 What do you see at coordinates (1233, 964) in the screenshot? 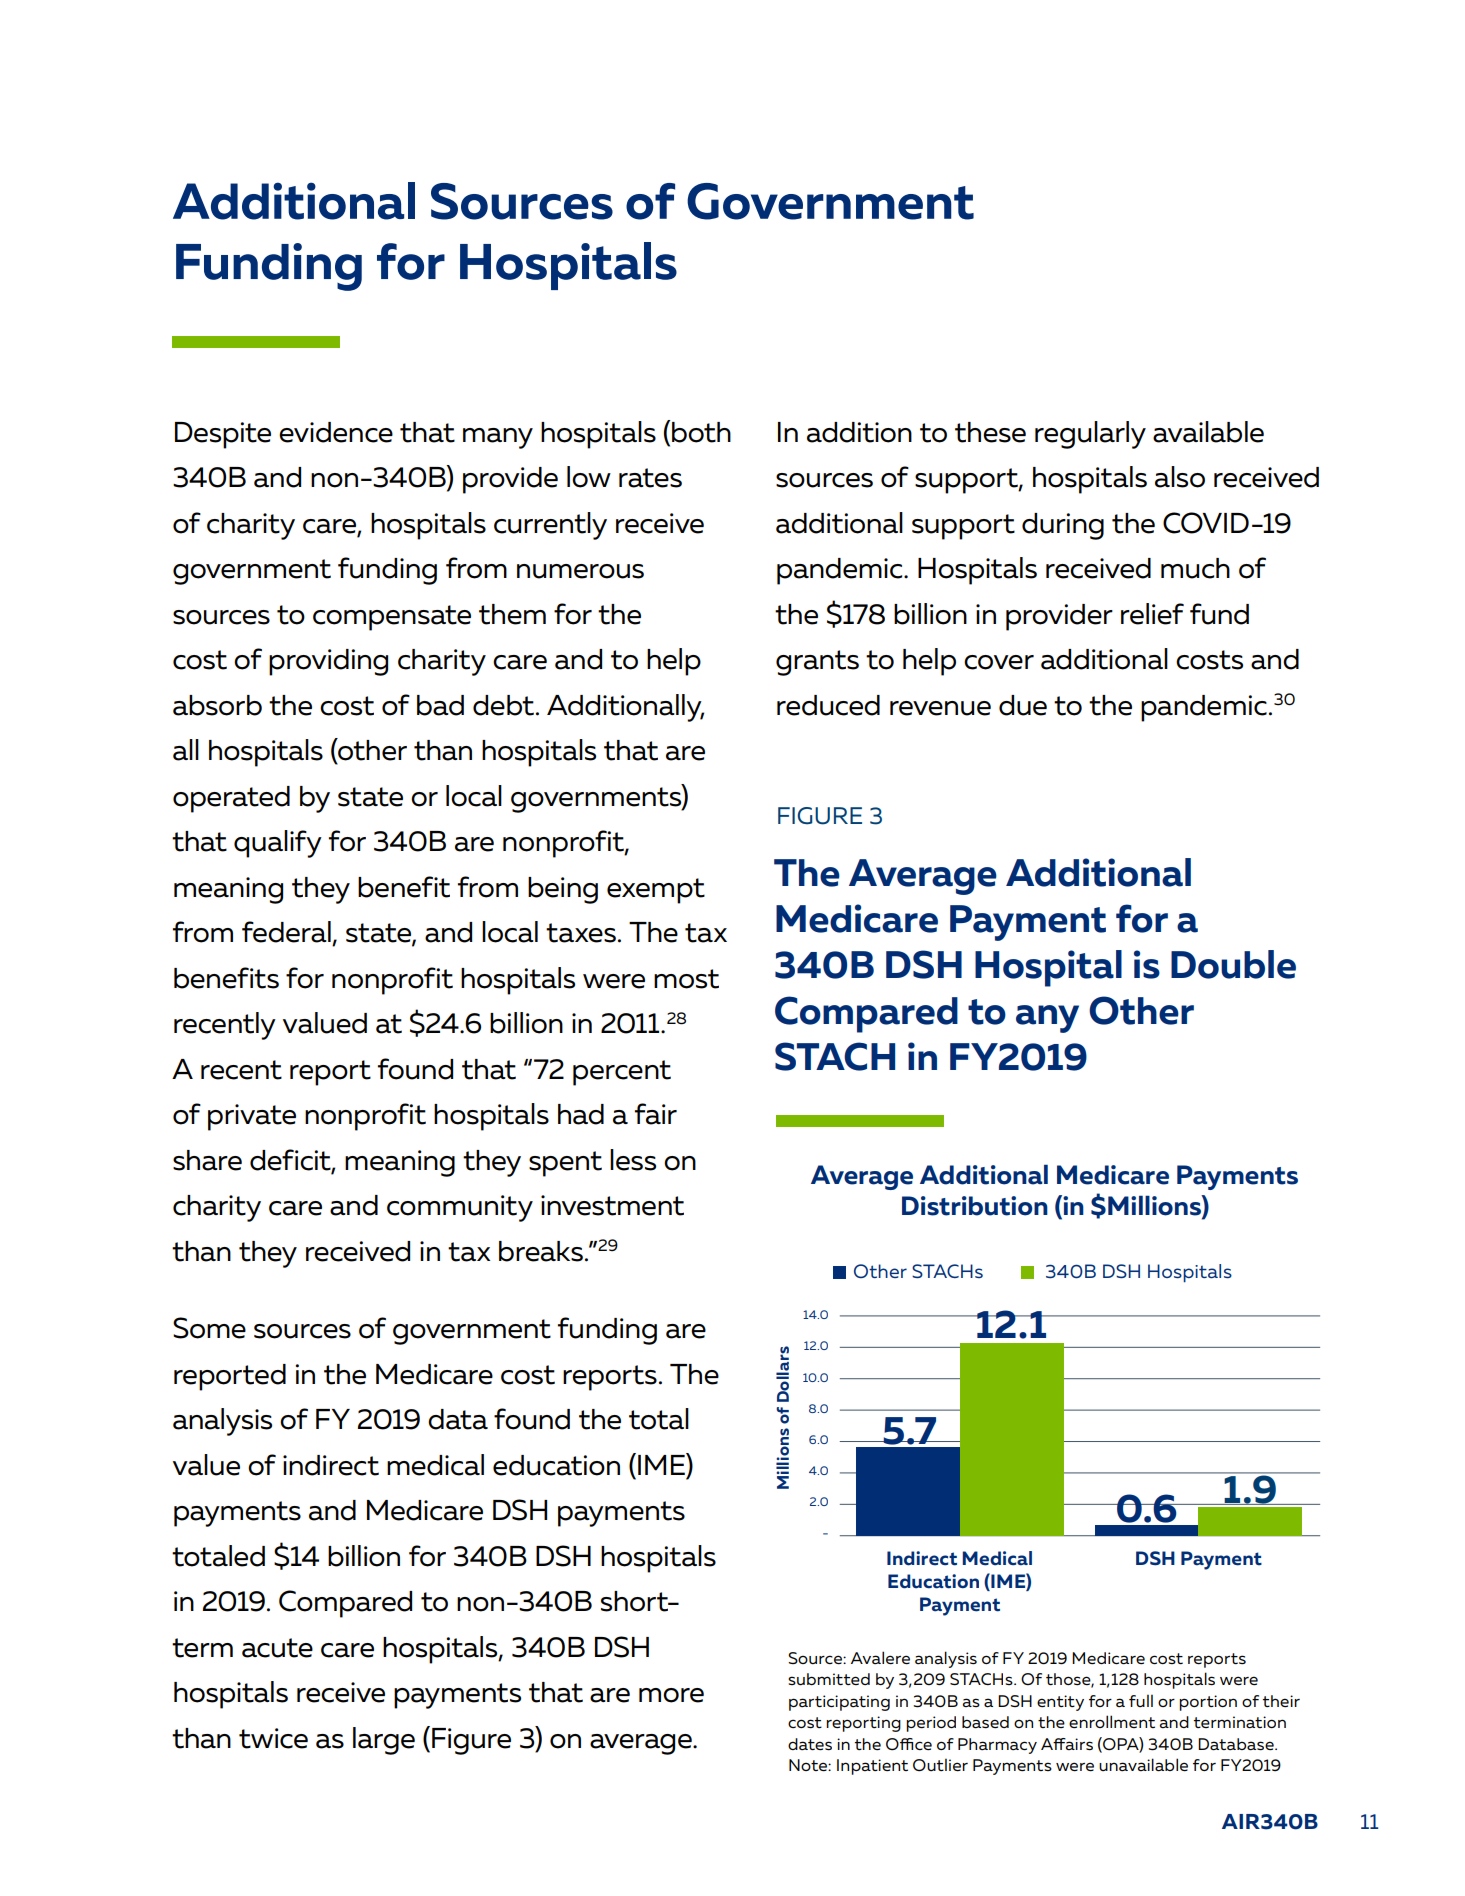
I see `Double` at bounding box center [1233, 964].
